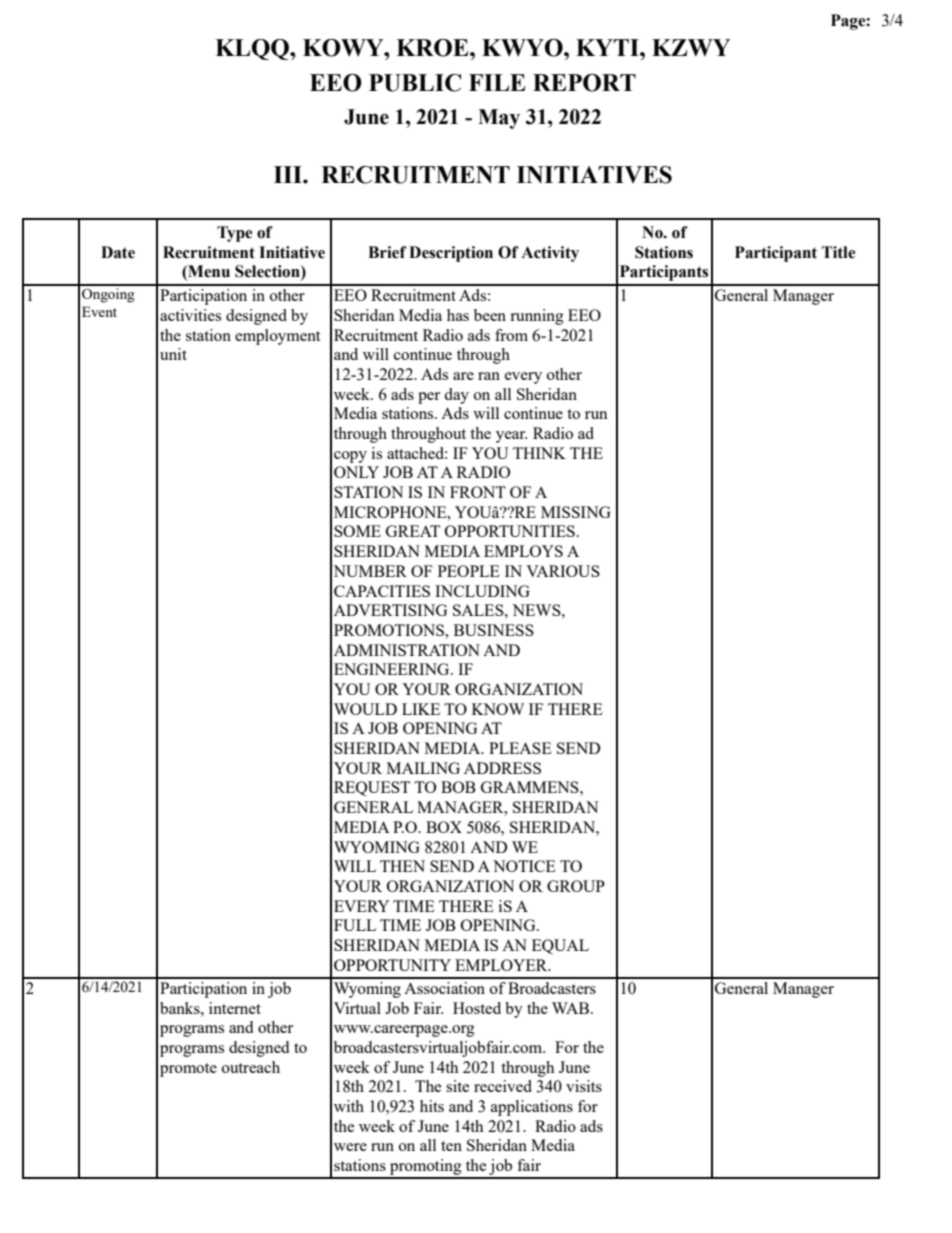 The width and height of the screenshot is (952, 1233). Describe the element at coordinates (289, 174) in the screenshot. I see `III` at that location.
